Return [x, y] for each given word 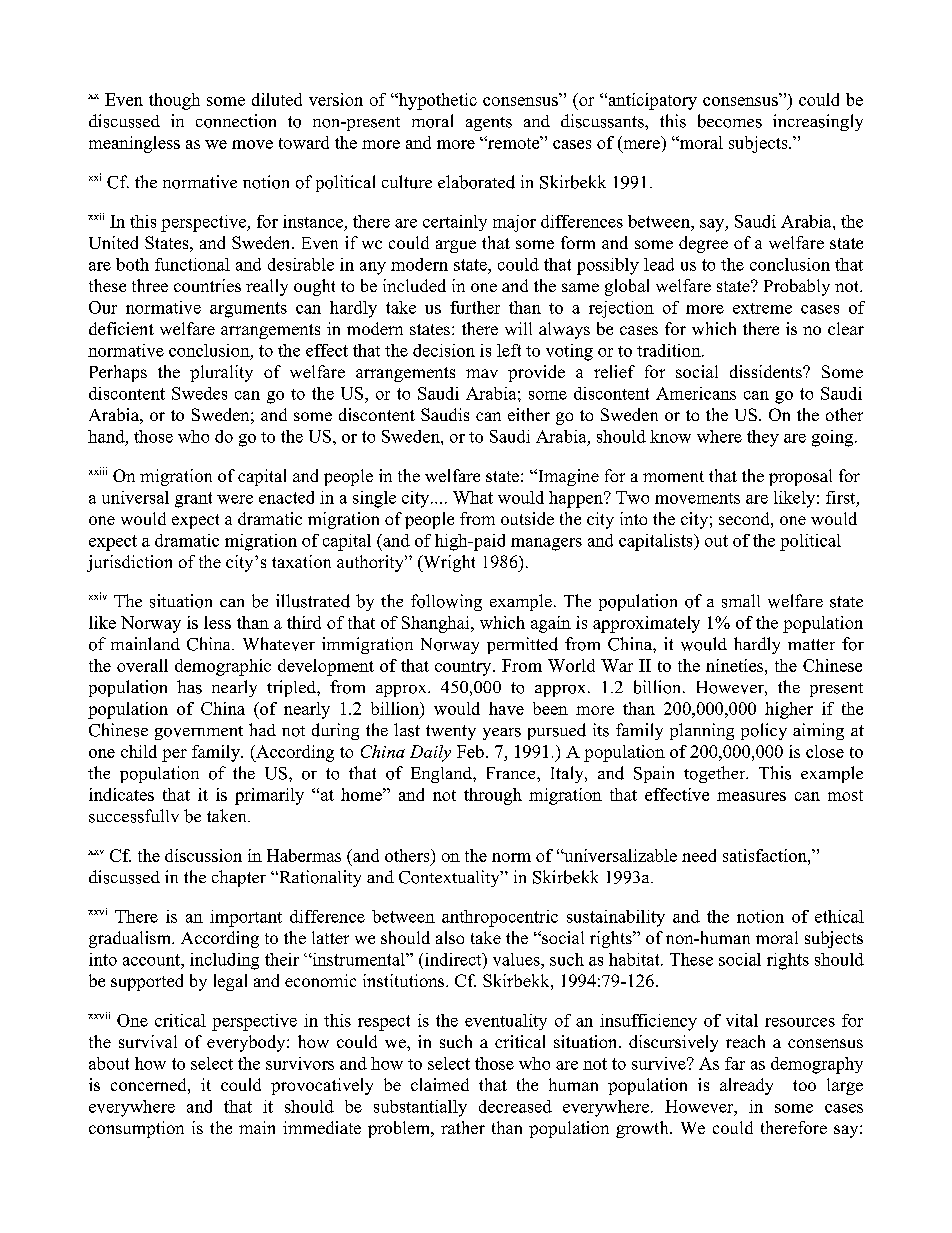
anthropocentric [500, 918]
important [246, 918]
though [174, 101]
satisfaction [766, 855]
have [506, 708]
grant [193, 500]
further [475, 307]
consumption [136, 1129]
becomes [730, 121]
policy [764, 731]
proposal [800, 477]
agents [489, 124]
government [199, 733]
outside [527, 518]
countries [207, 285]
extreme [762, 308]
